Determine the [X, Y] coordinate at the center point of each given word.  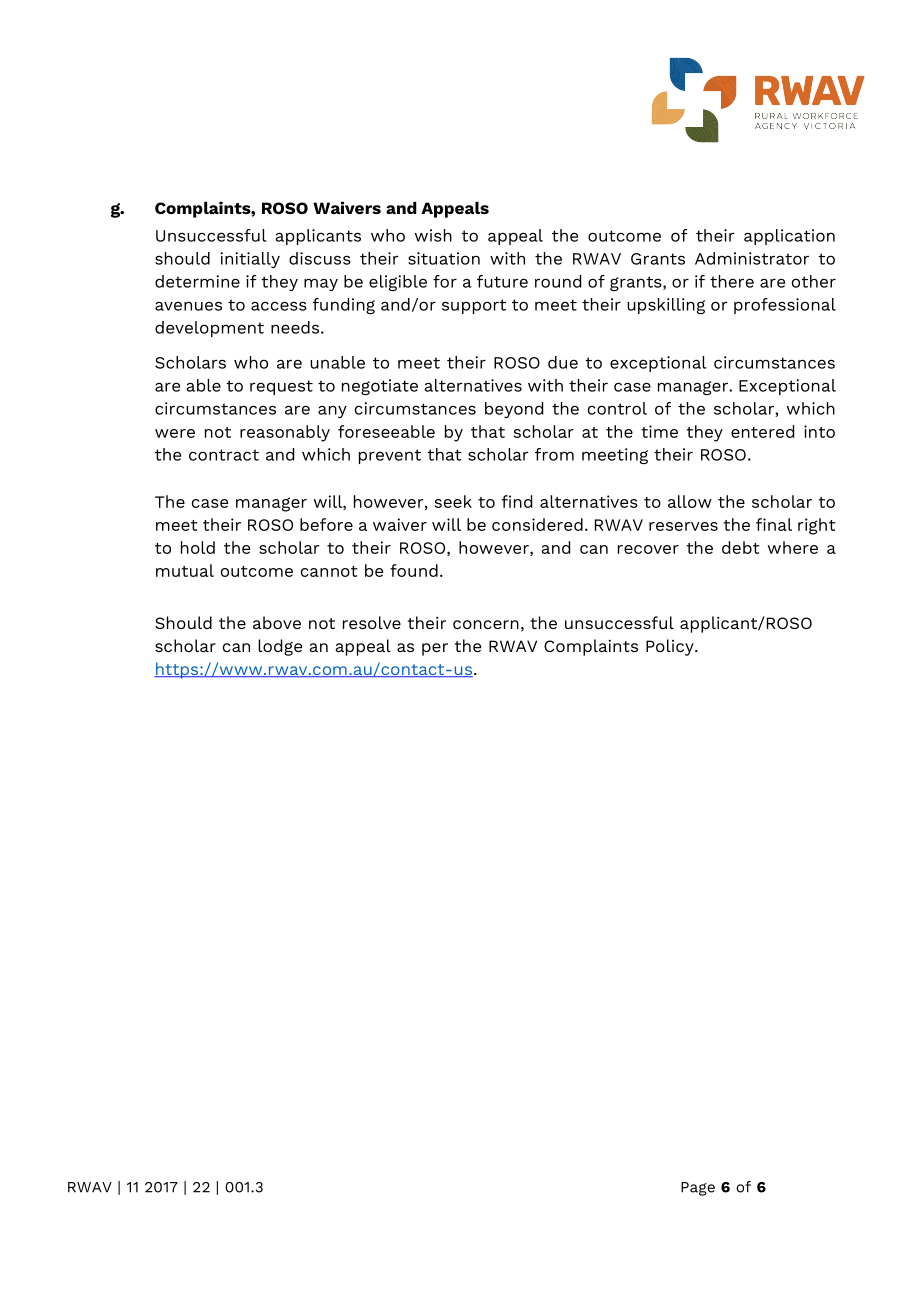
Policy [671, 647]
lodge [280, 647]
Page [698, 1189]
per [435, 649]
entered [762, 431]
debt [741, 547]
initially [250, 260]
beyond [514, 410]
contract [224, 455]
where [793, 547]
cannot [329, 571]
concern [486, 624]
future [502, 281]
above [277, 622]
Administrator [752, 258]
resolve [372, 622]
